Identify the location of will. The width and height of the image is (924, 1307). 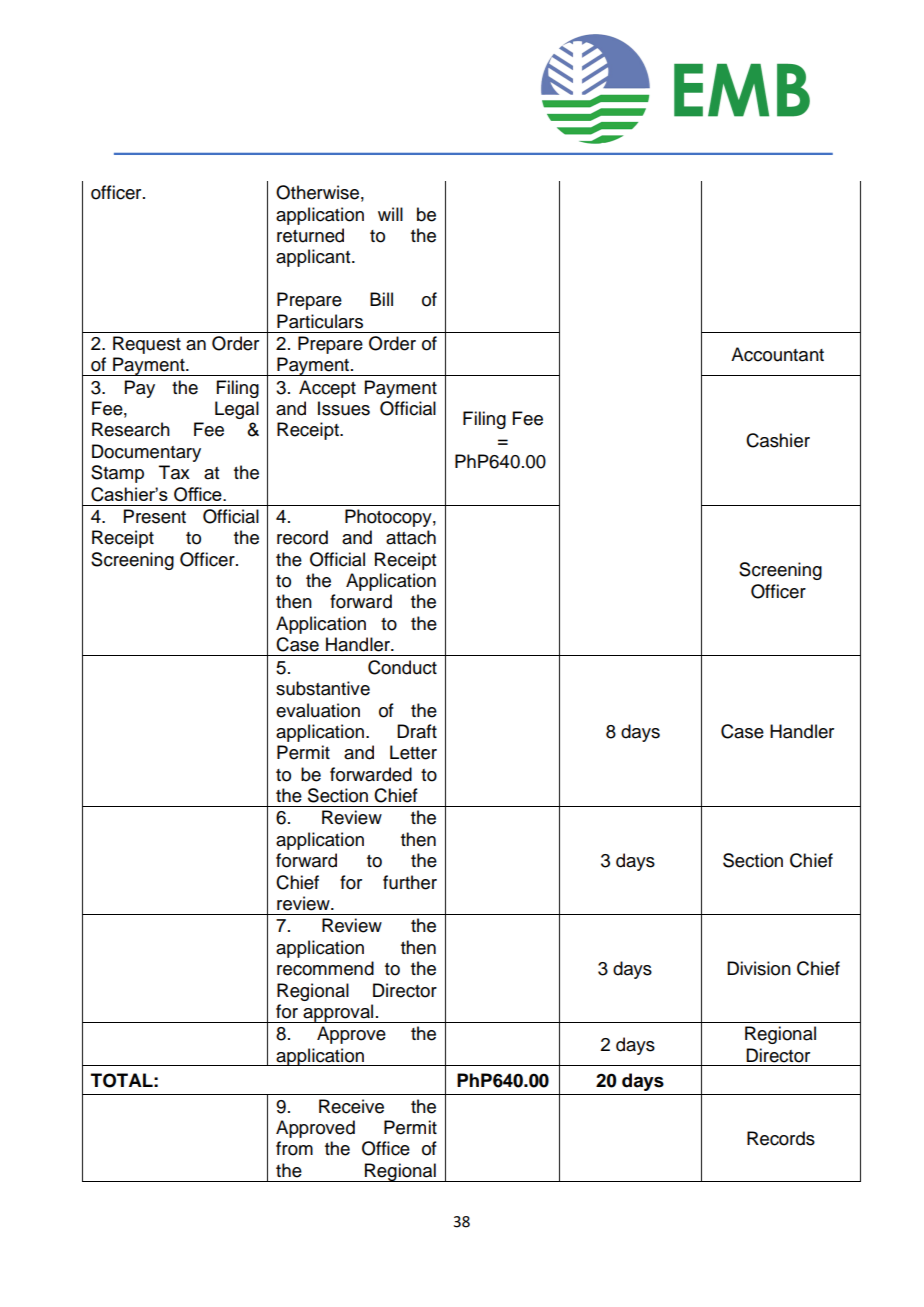
(390, 214).
